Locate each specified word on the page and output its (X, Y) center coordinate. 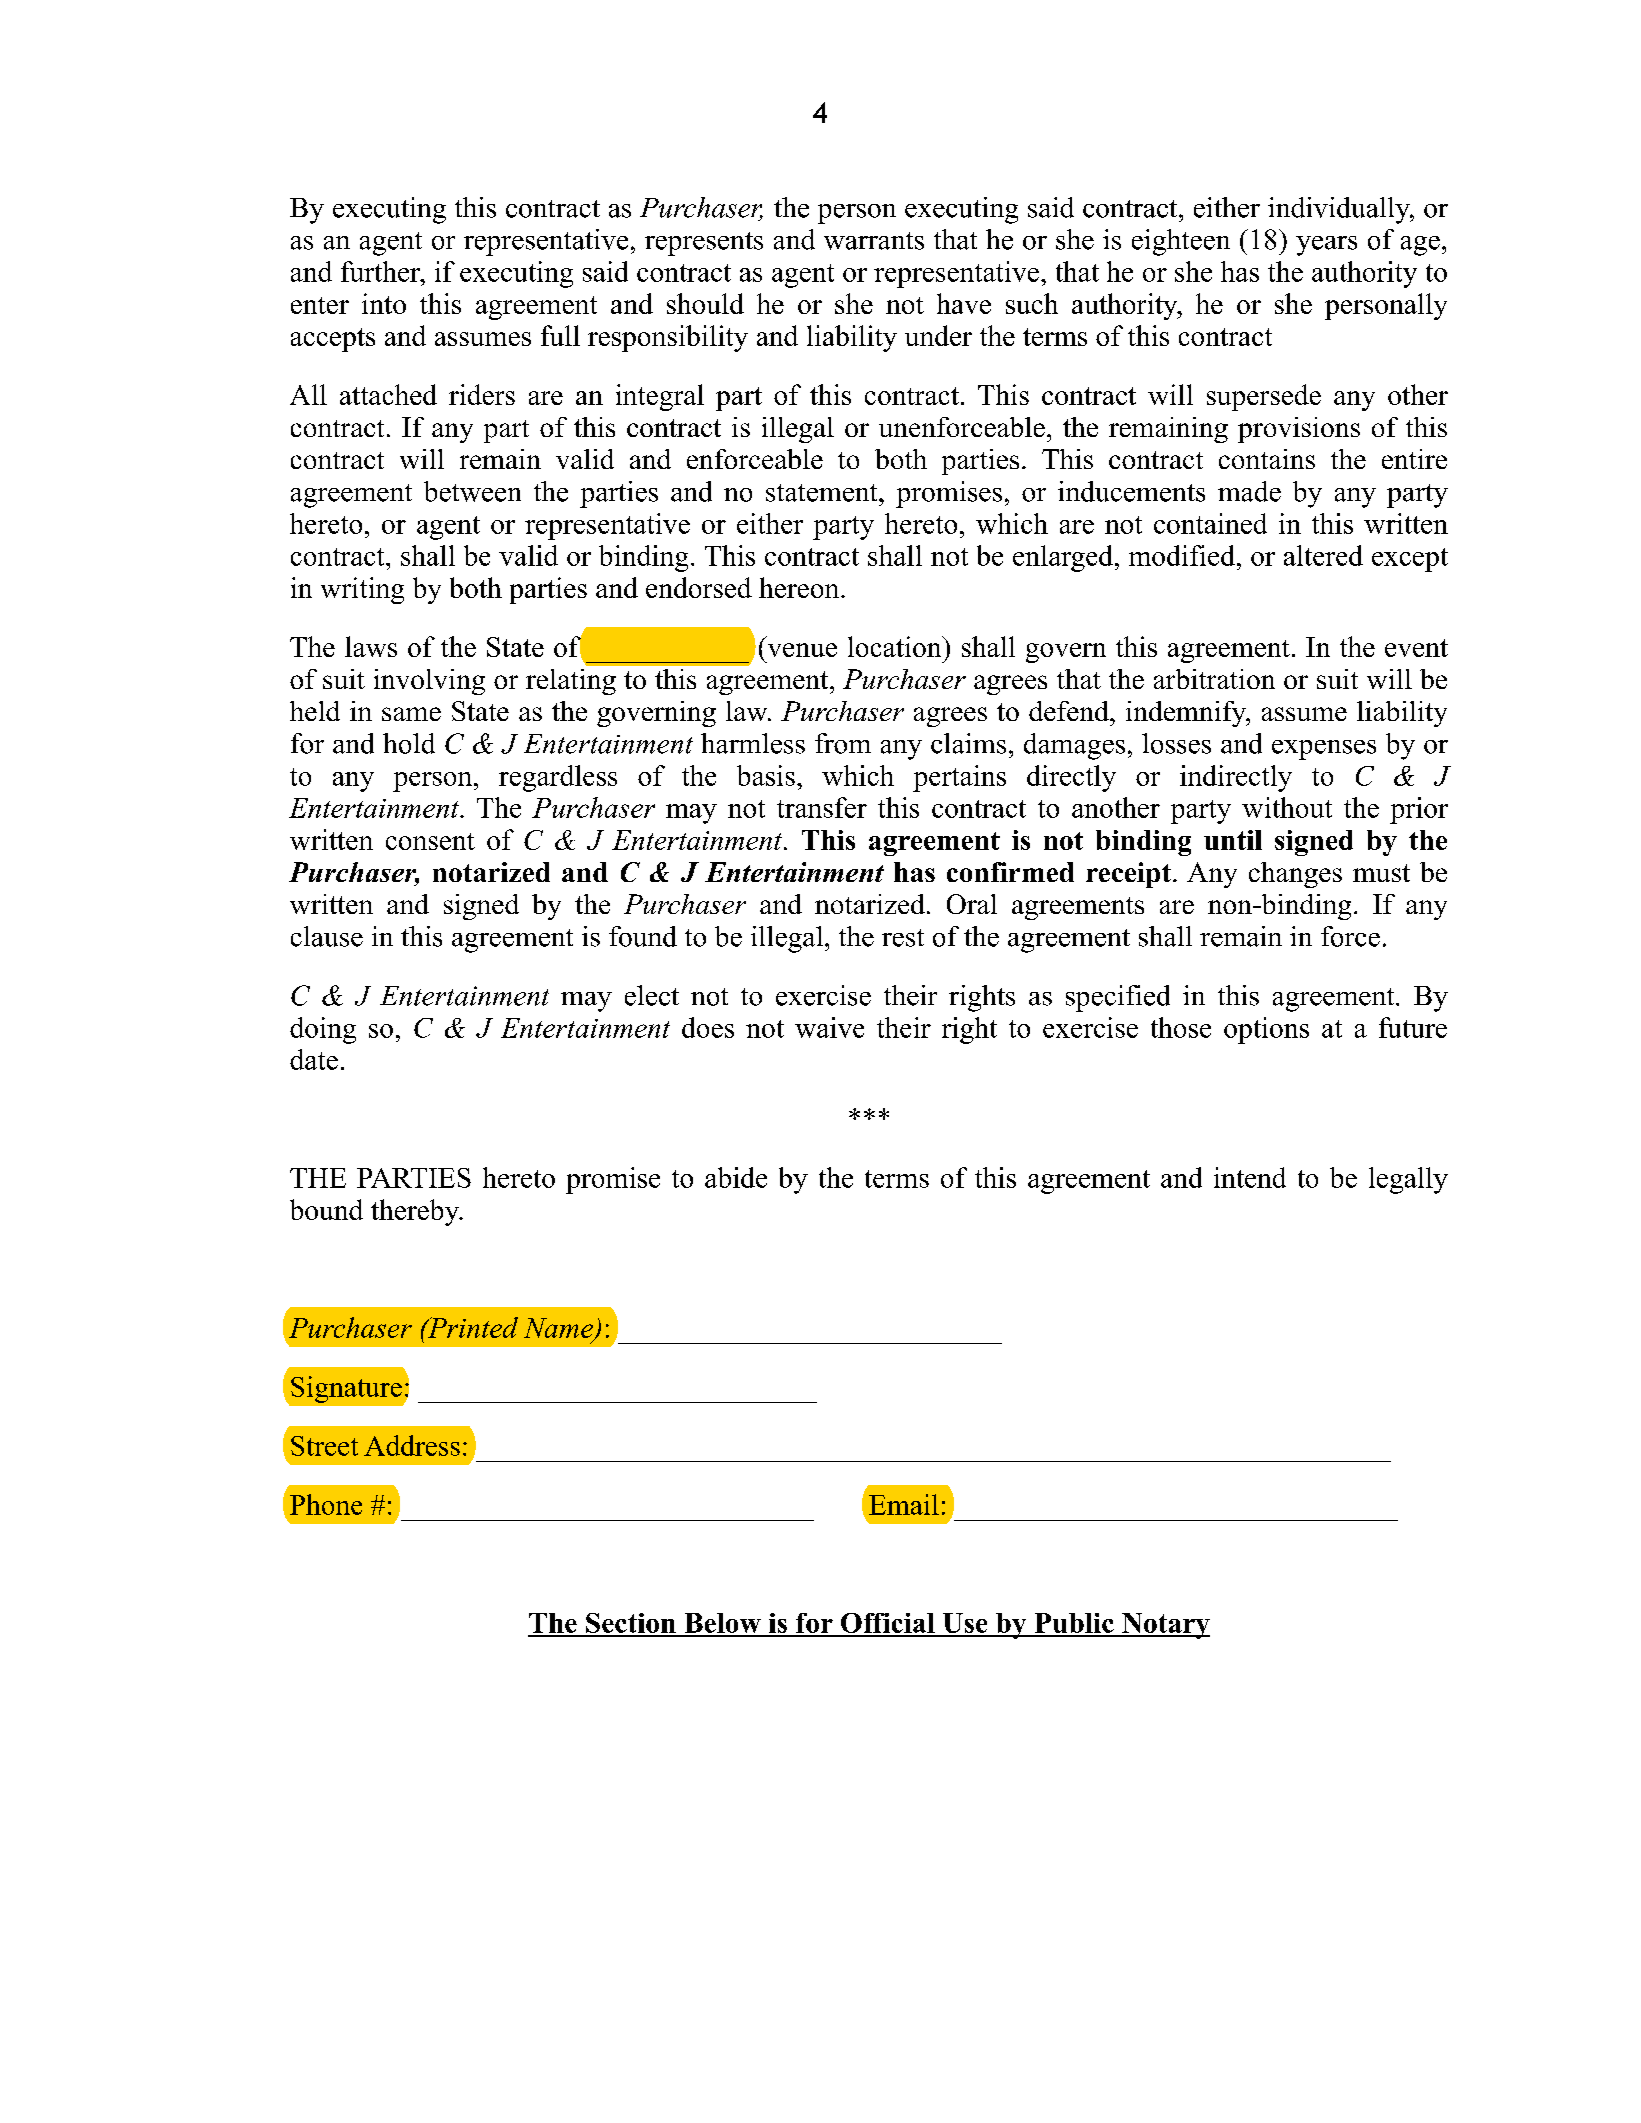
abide (736, 1177)
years (1326, 246)
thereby (416, 1212)
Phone (326, 1504)
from (843, 743)
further (382, 271)
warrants (874, 241)
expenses (1324, 750)
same (411, 714)
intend (1250, 1177)
